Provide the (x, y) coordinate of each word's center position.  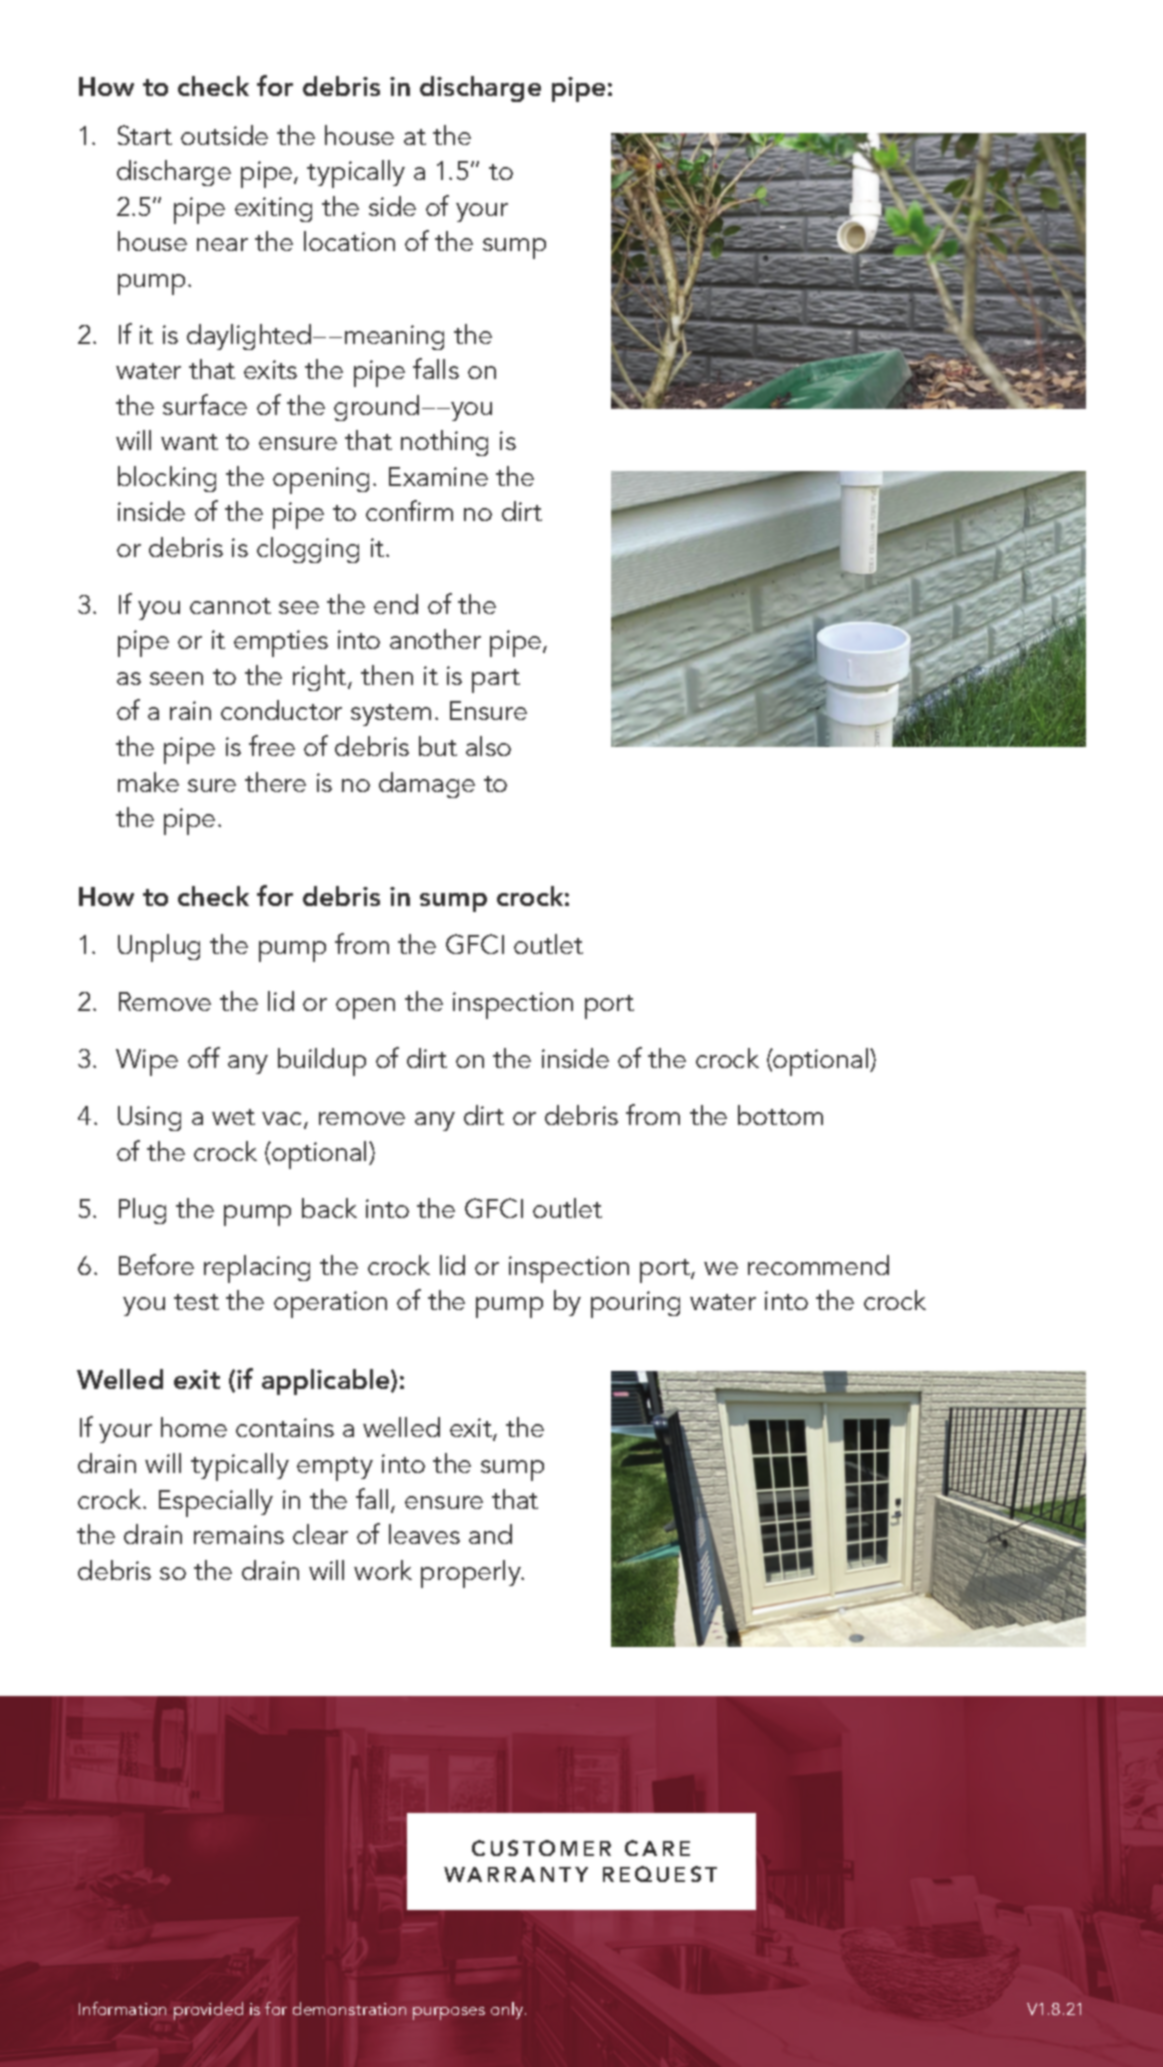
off (204, 1057)
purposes (449, 2013)
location (349, 241)
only (508, 2010)
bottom (780, 1115)
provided (208, 2011)
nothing (444, 443)
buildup (322, 1062)
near (222, 244)
